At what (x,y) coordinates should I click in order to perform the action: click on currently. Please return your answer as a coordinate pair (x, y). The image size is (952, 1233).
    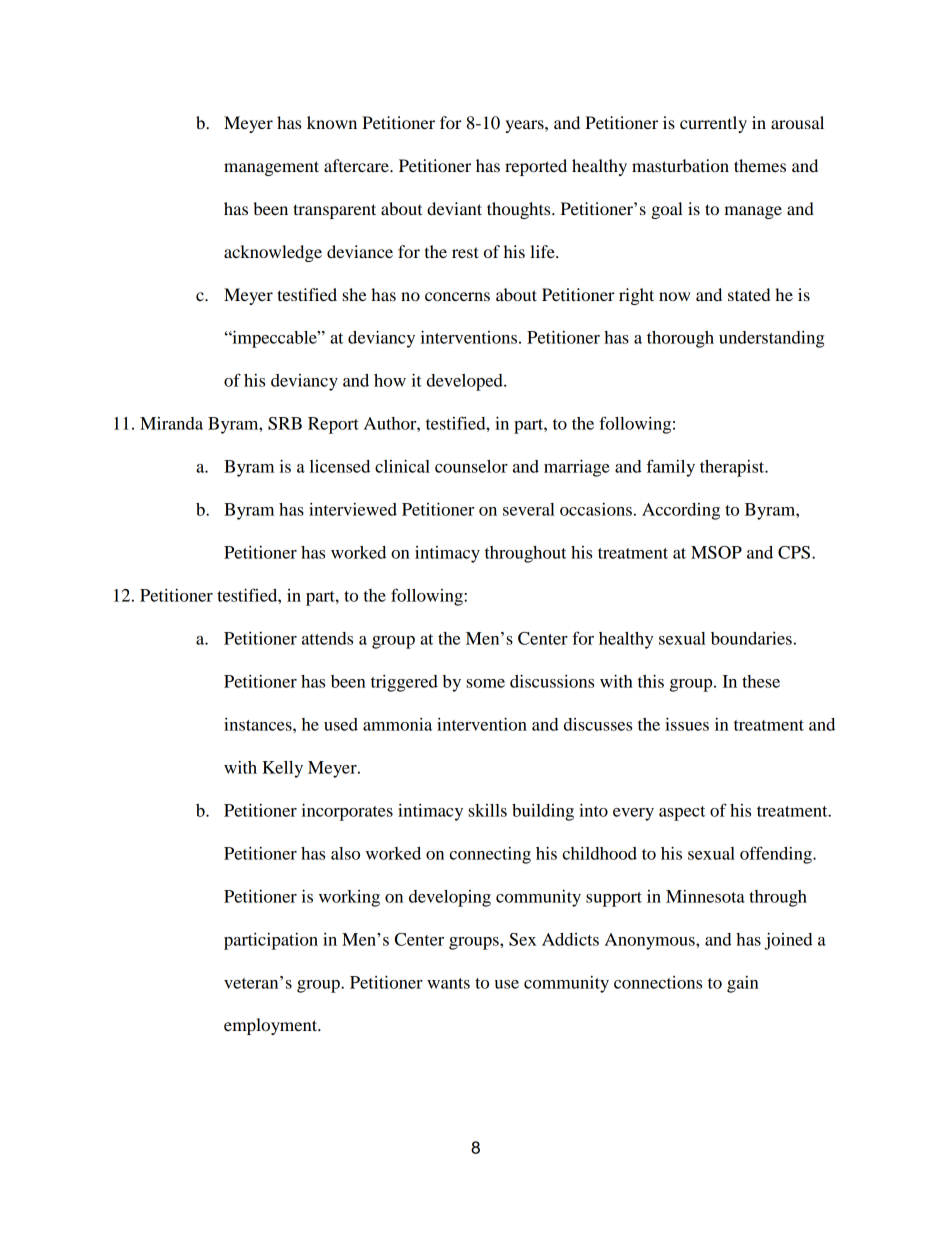
    Looking at the image, I should click on (713, 124).
